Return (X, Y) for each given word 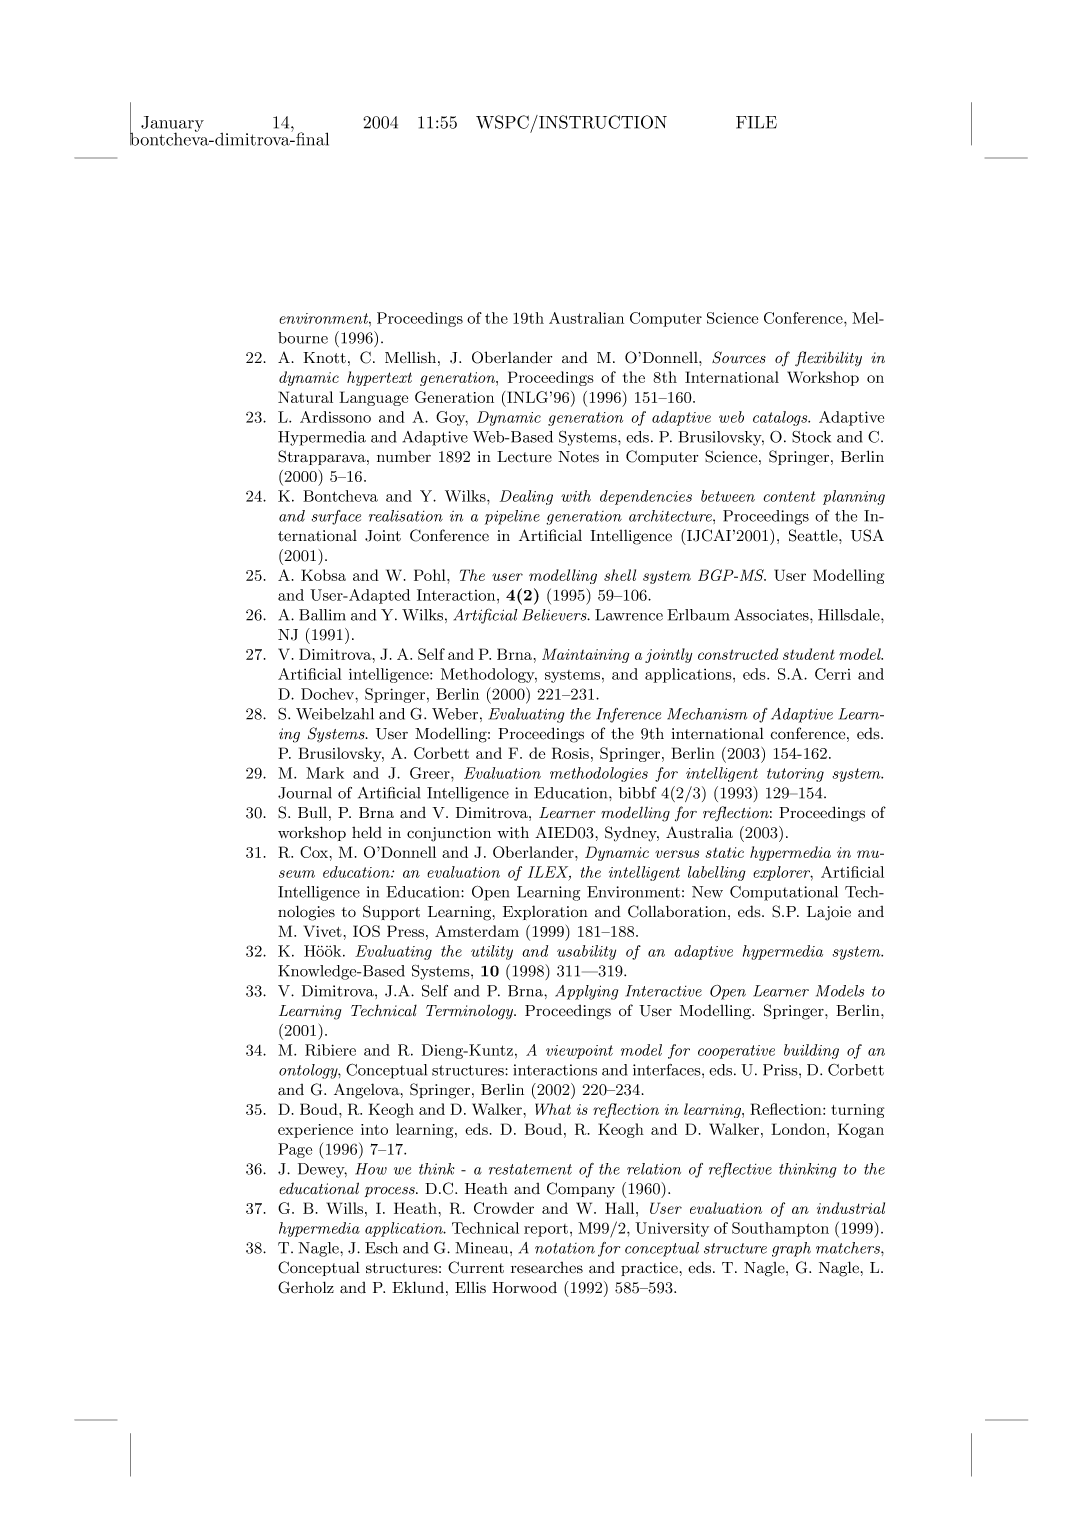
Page (295, 1150)
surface (336, 517)
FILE (756, 122)
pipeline (512, 517)
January (172, 125)
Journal (305, 793)
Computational (784, 893)
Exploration (545, 912)
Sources (739, 357)
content (789, 496)
